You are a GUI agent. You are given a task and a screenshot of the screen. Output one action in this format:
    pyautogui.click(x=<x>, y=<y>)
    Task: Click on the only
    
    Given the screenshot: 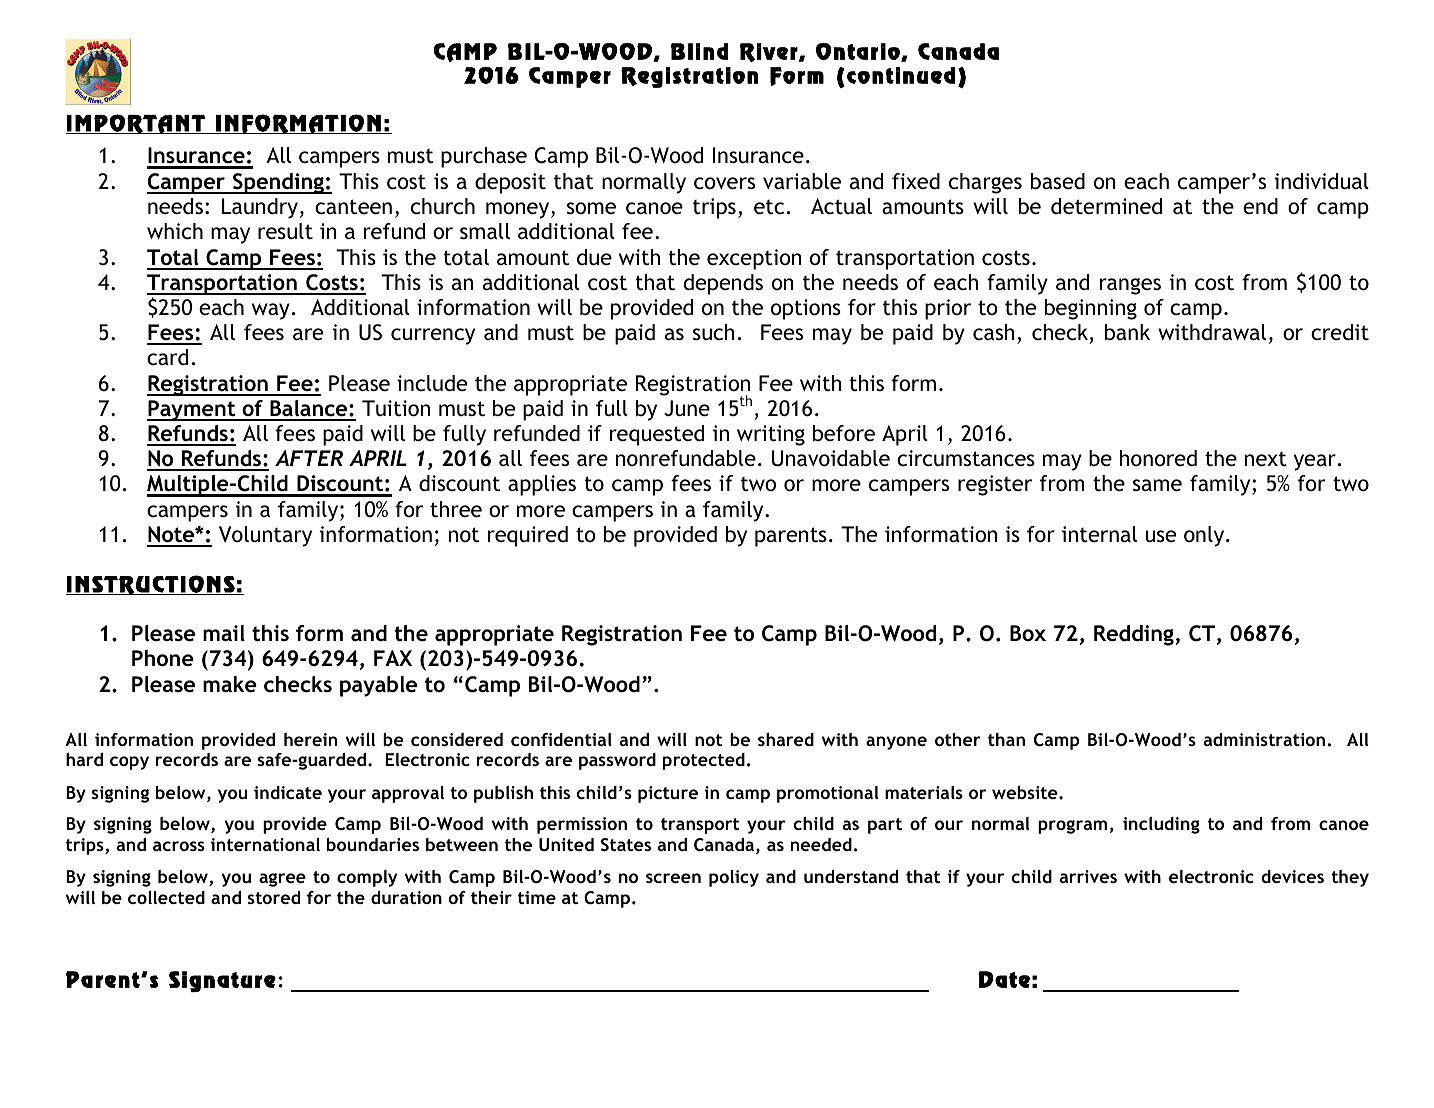 What is the action you would take?
    pyautogui.click(x=1205, y=536)
